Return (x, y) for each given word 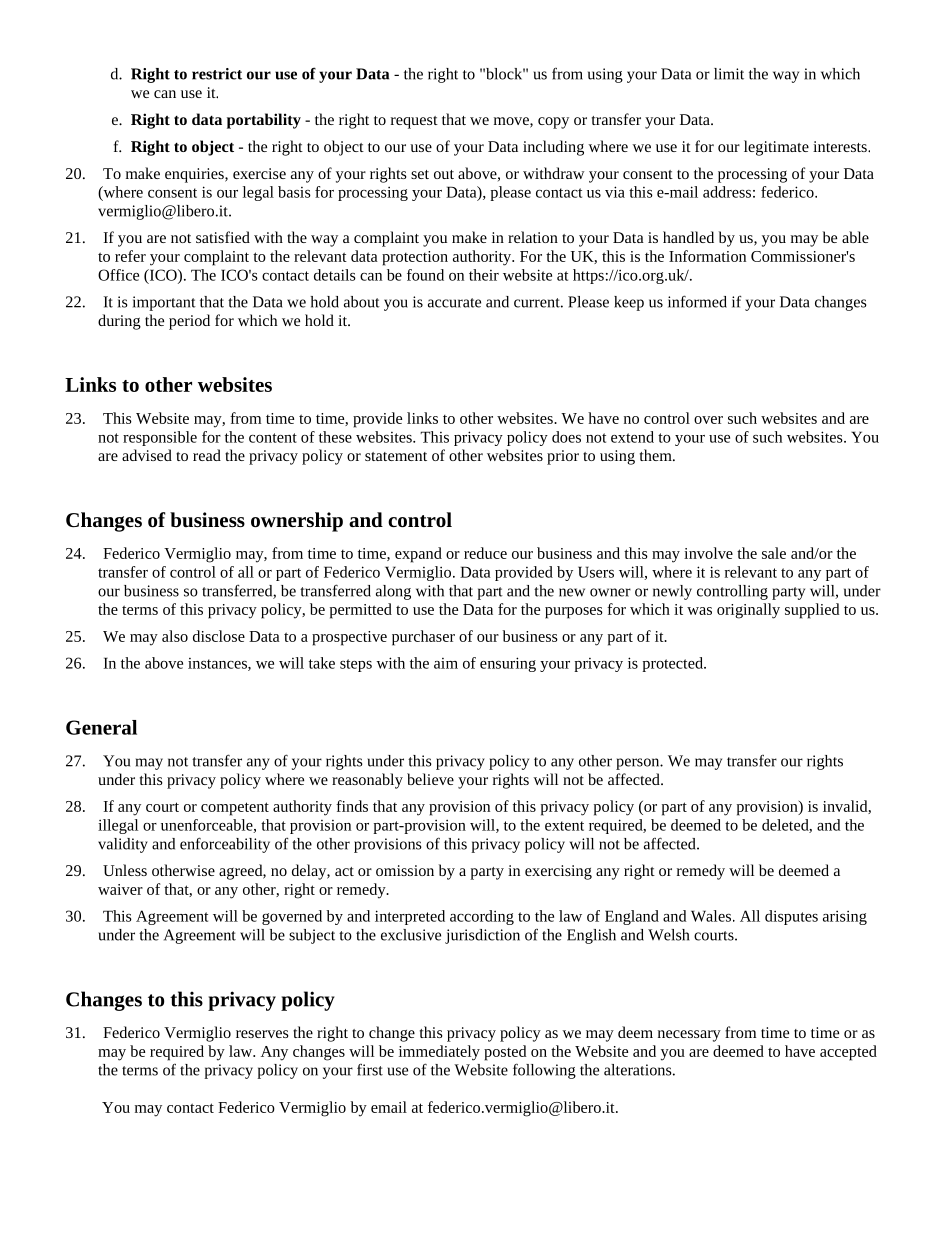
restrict (217, 74)
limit (729, 74)
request (414, 122)
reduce (485, 553)
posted (505, 1053)
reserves (262, 1034)
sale (774, 553)
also (175, 636)
